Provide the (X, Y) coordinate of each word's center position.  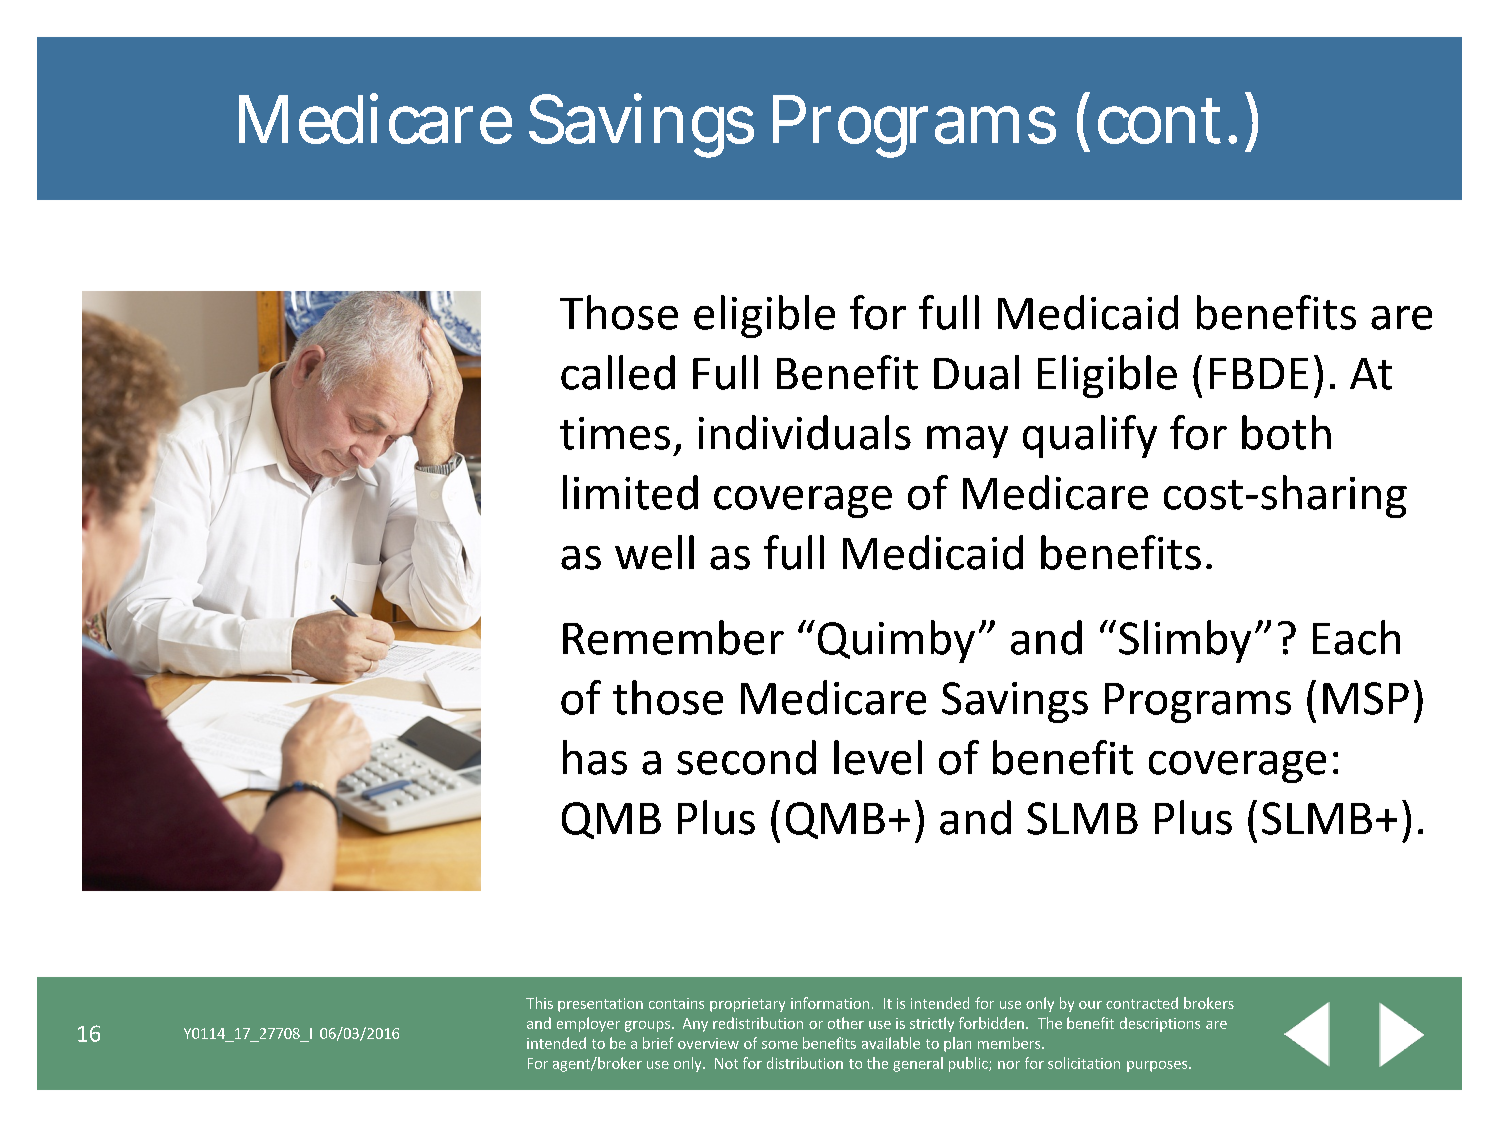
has (595, 757)
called (618, 372)
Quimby (896, 641)
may (967, 442)
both (1286, 432)
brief (658, 1043)
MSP (1366, 698)
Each (1356, 637)
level (878, 757)
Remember (673, 637)
